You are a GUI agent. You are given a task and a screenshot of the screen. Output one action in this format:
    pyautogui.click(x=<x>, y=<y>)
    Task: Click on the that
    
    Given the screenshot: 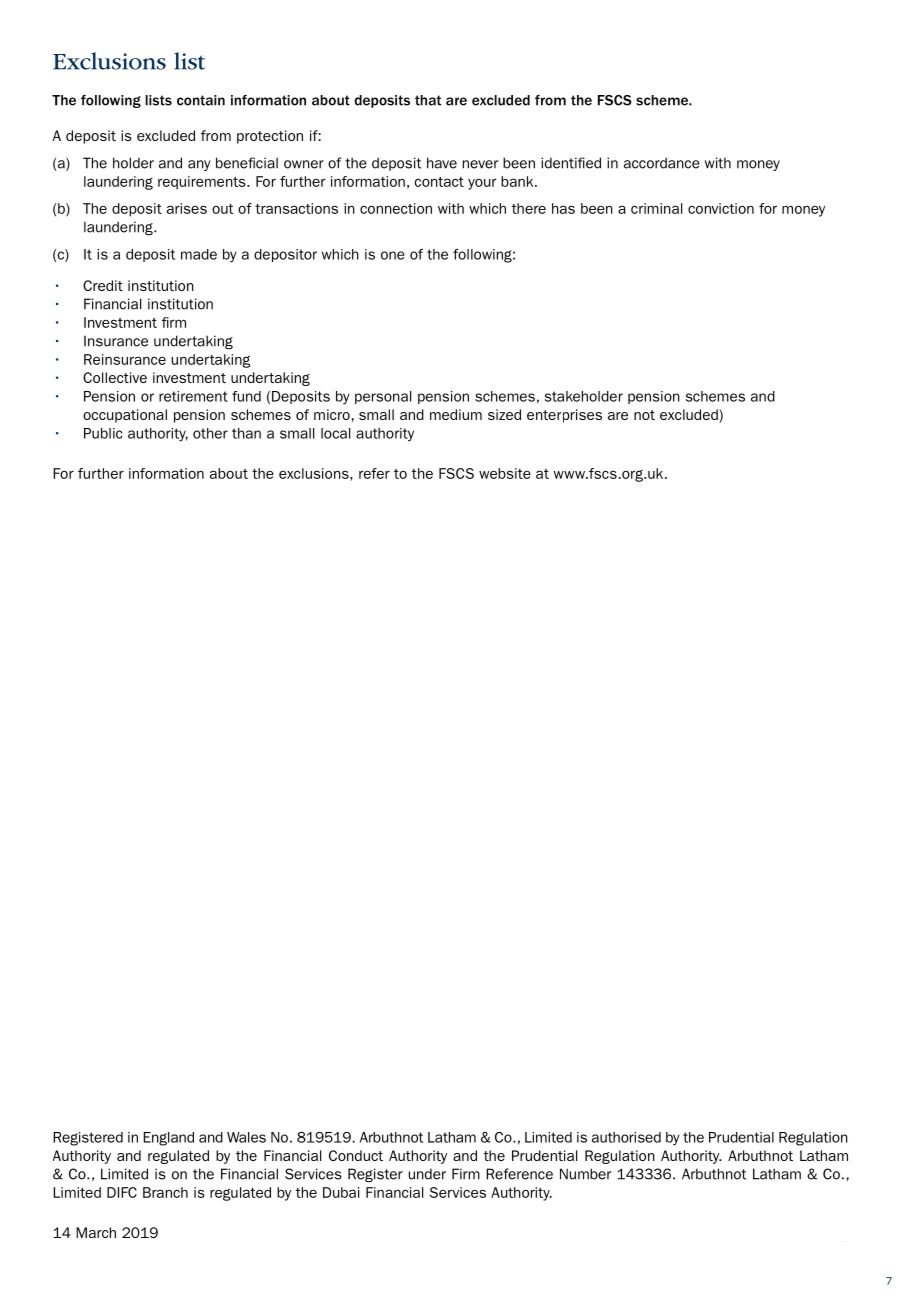 What is the action you would take?
    pyautogui.click(x=428, y=100)
